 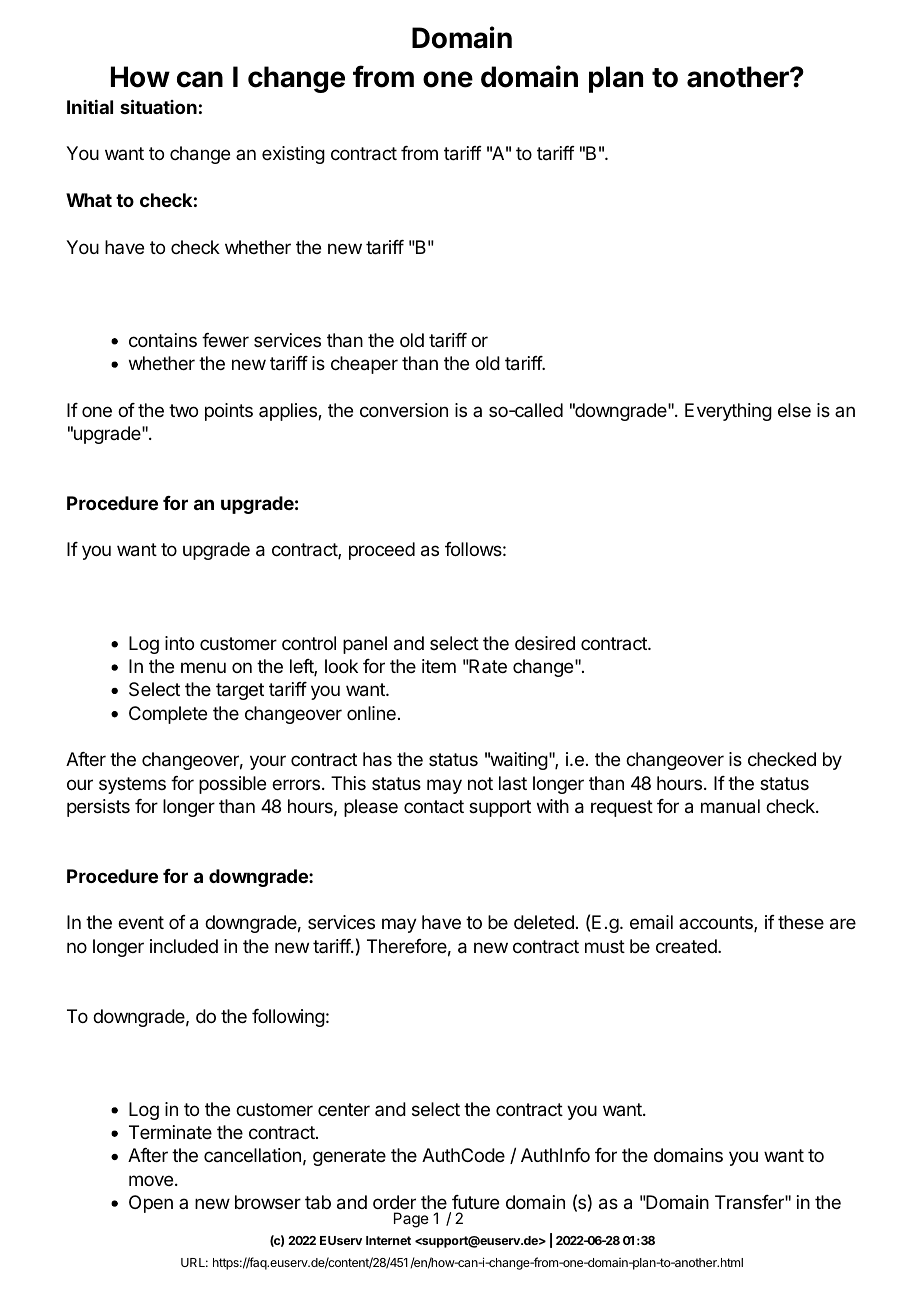 What do you see at coordinates (158, 106) in the screenshot?
I see `situation` at bounding box center [158, 106].
